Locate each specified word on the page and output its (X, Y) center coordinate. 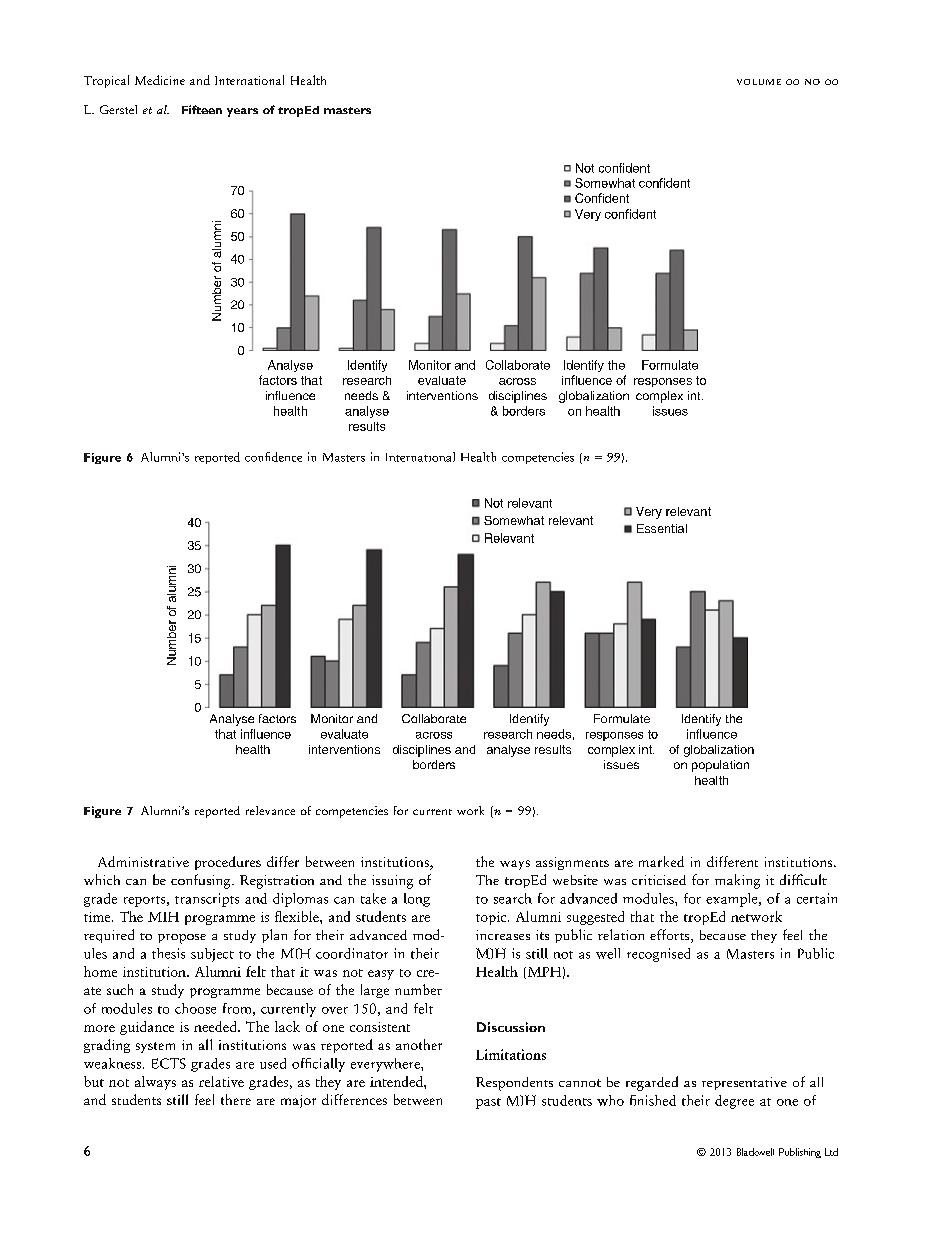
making (737, 881)
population (720, 766)
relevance (270, 810)
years (242, 112)
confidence (273, 457)
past (488, 1103)
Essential (662, 528)
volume (759, 82)
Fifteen (202, 109)
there (236, 1099)
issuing (392, 882)
